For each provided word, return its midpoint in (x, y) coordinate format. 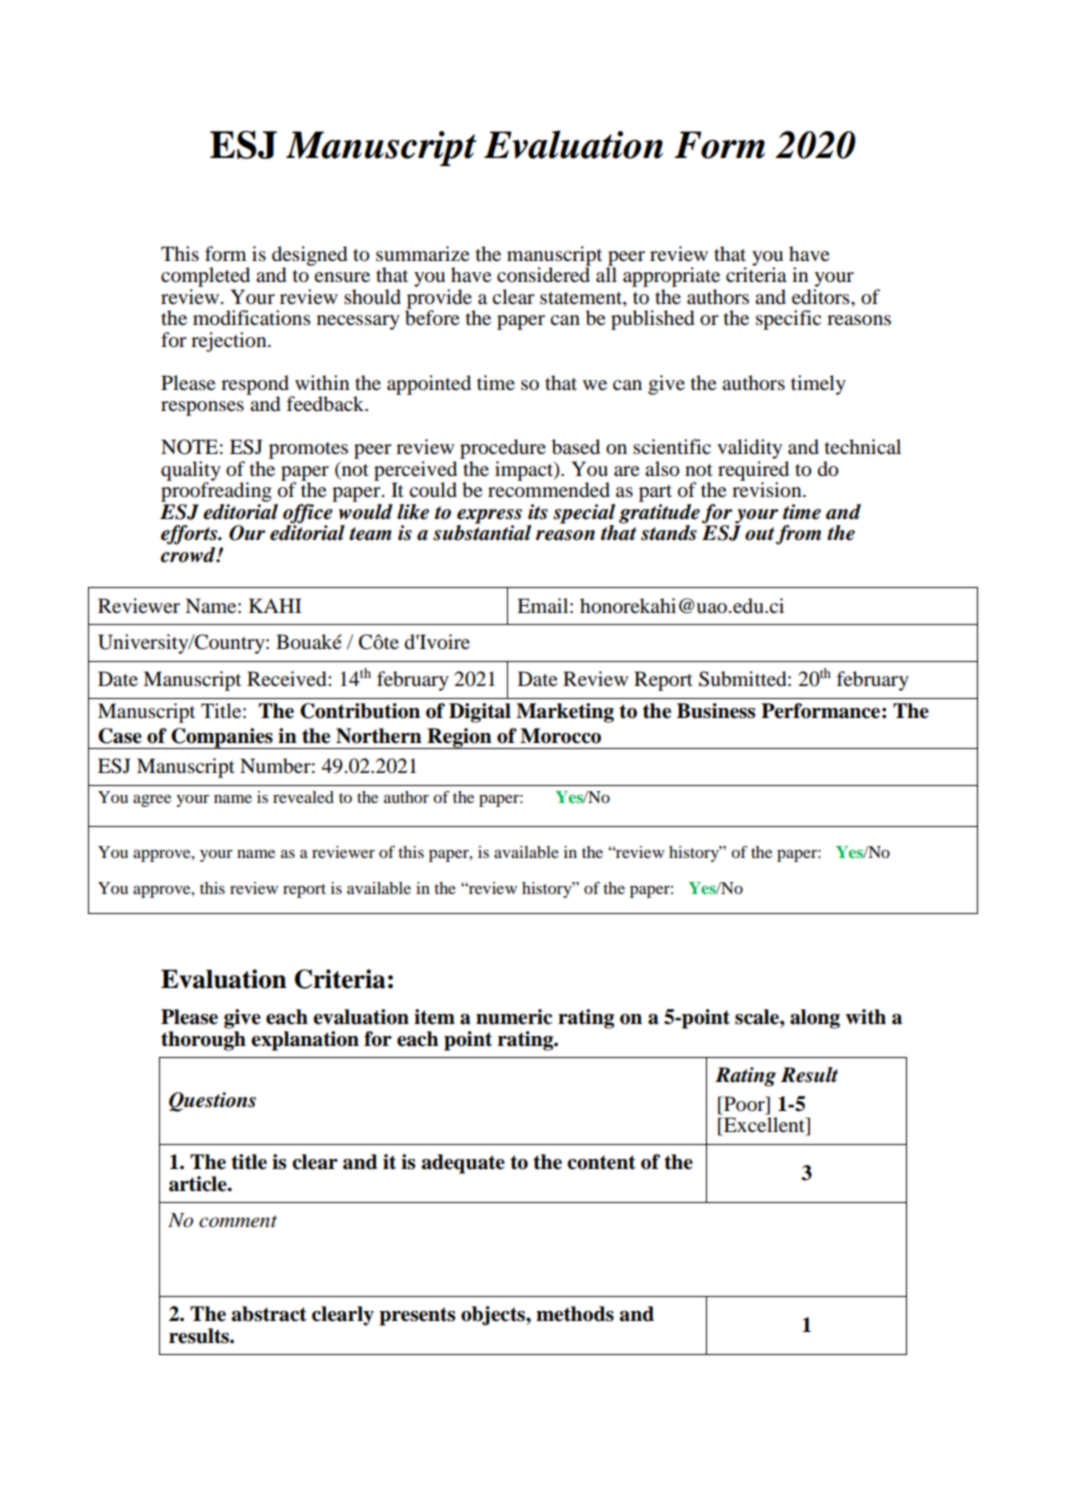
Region (459, 738)
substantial (482, 532)
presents (417, 1316)
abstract (269, 1314)
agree (152, 801)
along (815, 1019)
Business (716, 711)
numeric (514, 1017)
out (761, 535)
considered (544, 274)
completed (205, 277)
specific (788, 320)
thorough (203, 1041)
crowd (189, 553)
